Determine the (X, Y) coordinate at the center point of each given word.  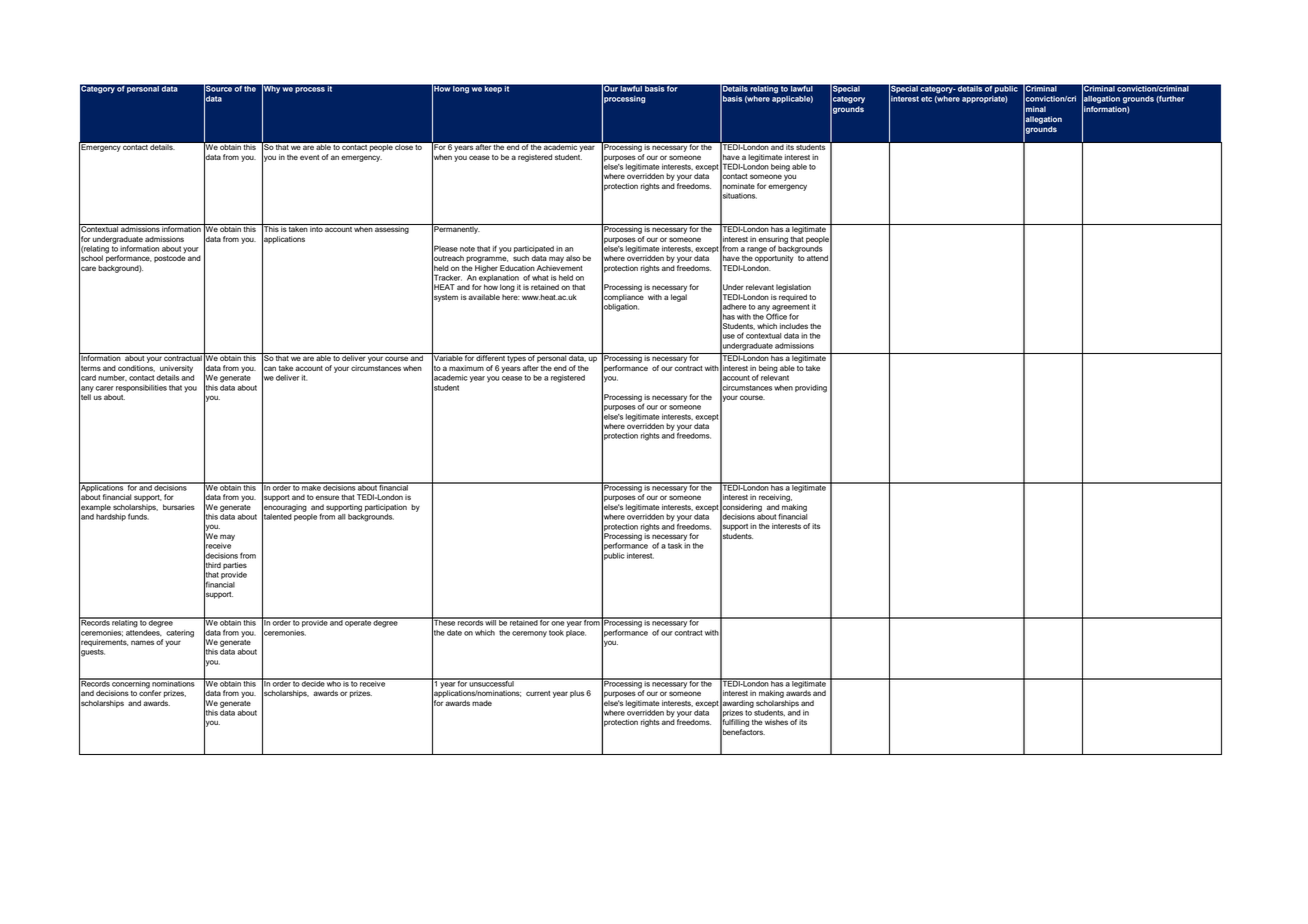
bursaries (179, 507)
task (675, 546)
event (309, 157)
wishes (776, 722)
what (540, 278)
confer (150, 692)
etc (926, 99)
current (538, 693)
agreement (791, 309)
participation (386, 508)
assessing (392, 229)
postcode (170, 258)
